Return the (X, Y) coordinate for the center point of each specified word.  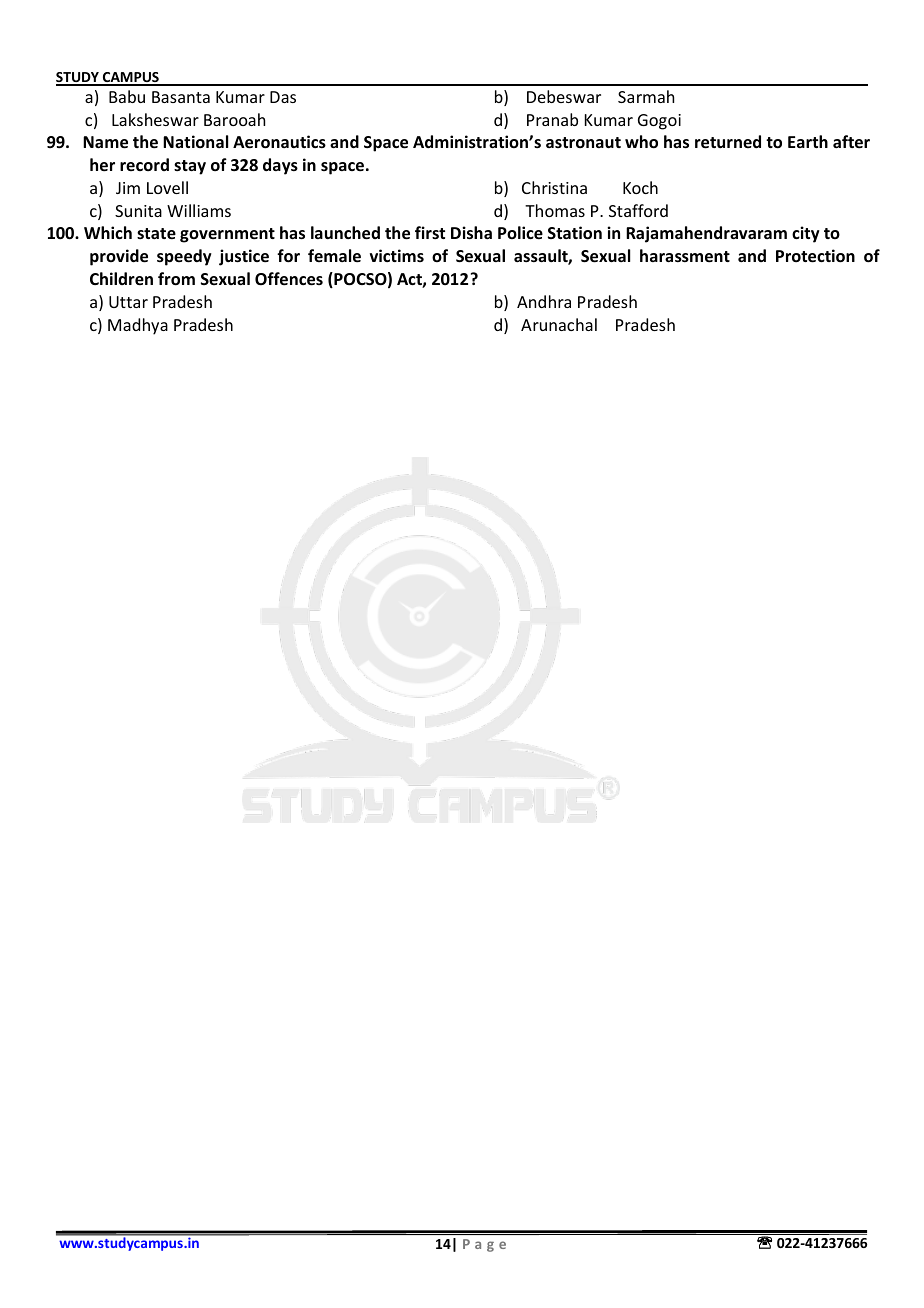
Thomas (555, 210)
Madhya (138, 326)
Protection (815, 256)
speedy (184, 257)
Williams (199, 210)
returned (728, 142)
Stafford (638, 210)
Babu (127, 96)
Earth (808, 141)
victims (397, 255)
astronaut (583, 143)
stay (190, 167)
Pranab (552, 119)
